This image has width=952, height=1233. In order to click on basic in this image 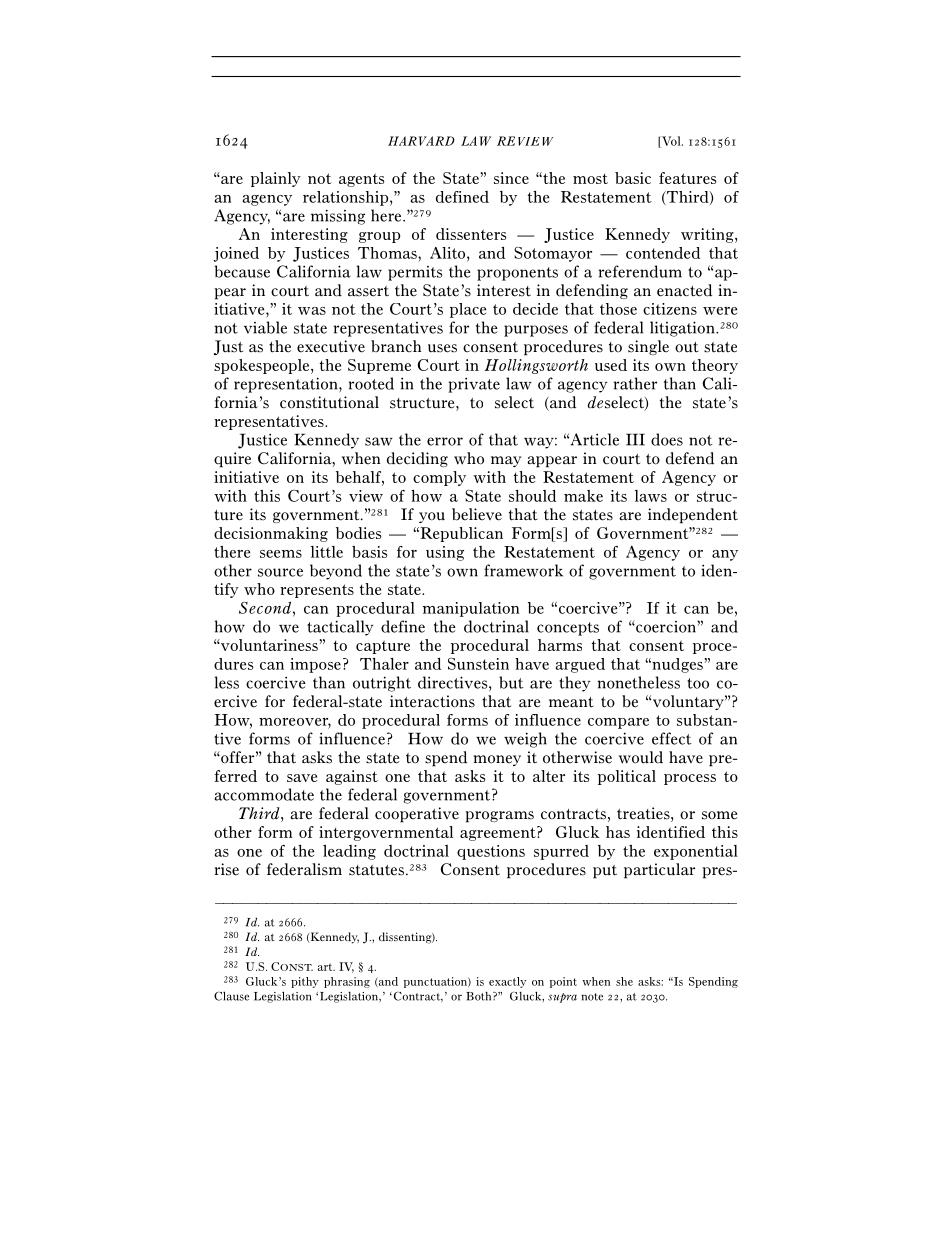, I will do `click(633, 178)`.
